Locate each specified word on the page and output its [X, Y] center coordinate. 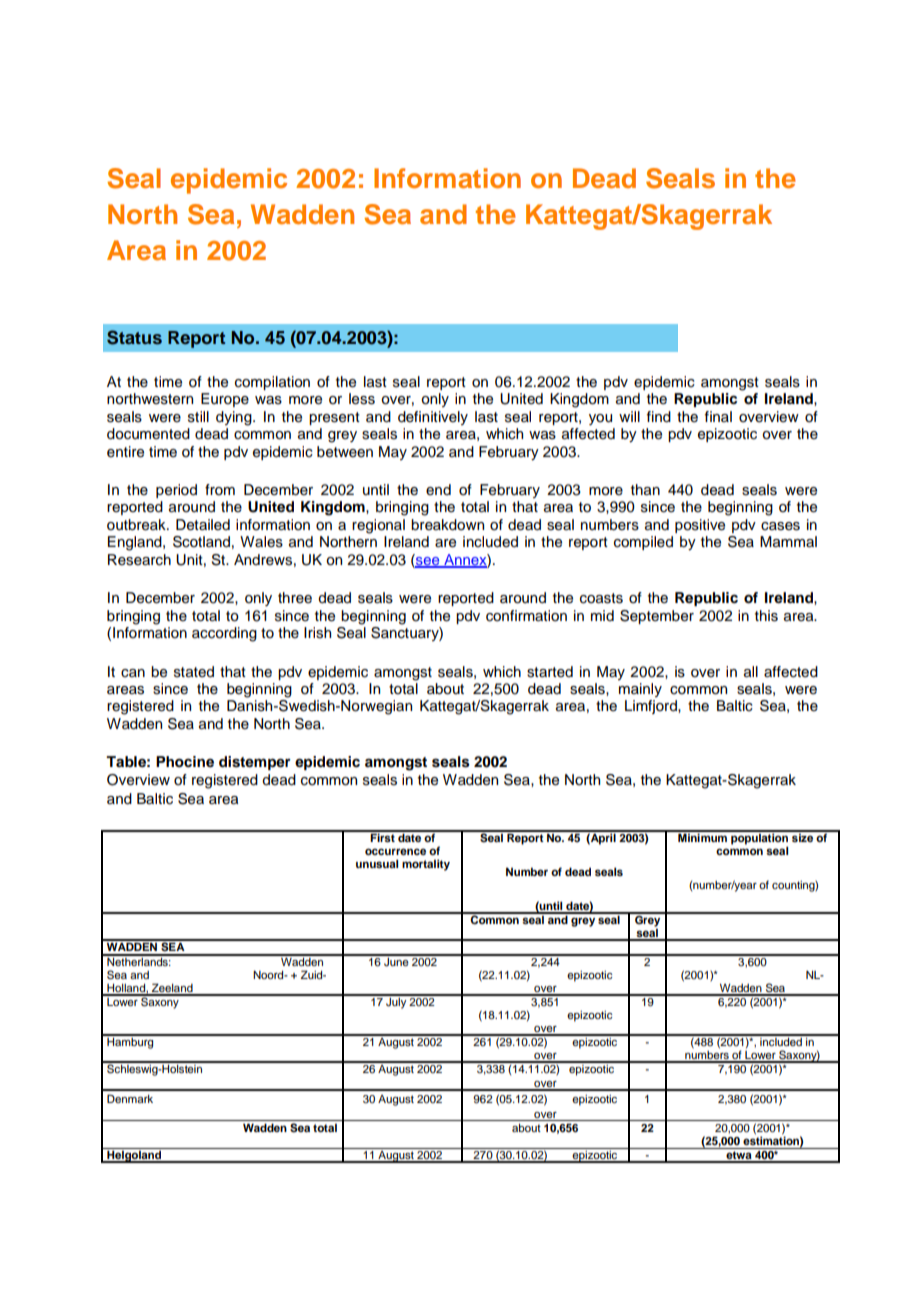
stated [194, 672]
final [718, 416]
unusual [377, 863]
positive [700, 526]
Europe [225, 400]
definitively [433, 418]
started [550, 672]
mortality [426, 865]
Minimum [703, 836]
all [751, 672]
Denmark [130, 1098]
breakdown [447, 525]
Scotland [201, 542]
